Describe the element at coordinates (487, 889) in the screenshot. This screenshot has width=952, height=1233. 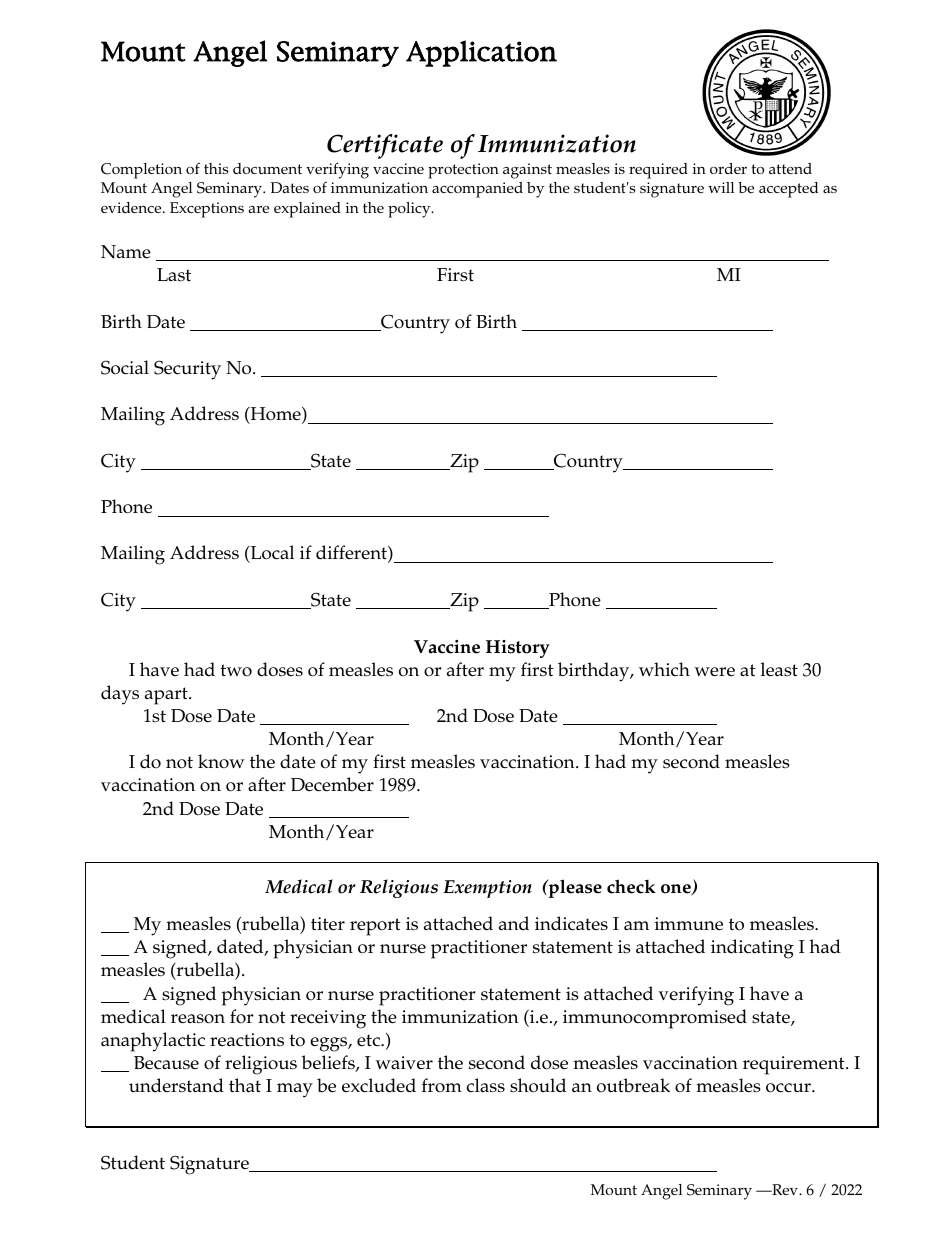
I see `Exemption` at that location.
